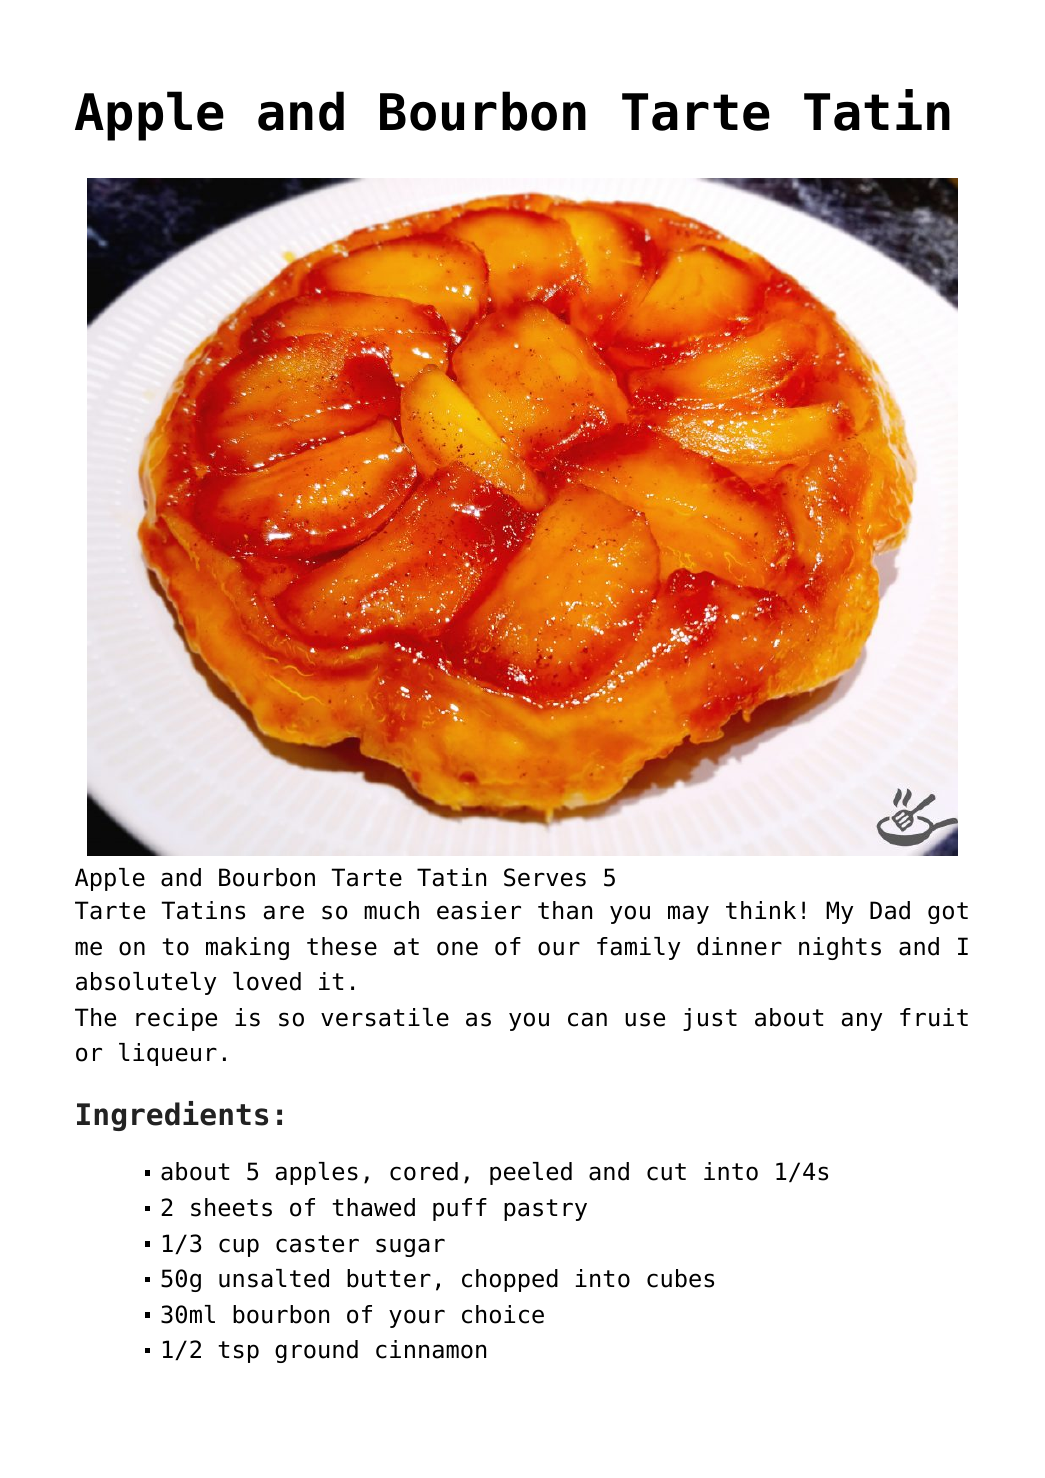  Describe the element at coordinates (680, 1278) in the screenshot. I see `cubes` at that location.
